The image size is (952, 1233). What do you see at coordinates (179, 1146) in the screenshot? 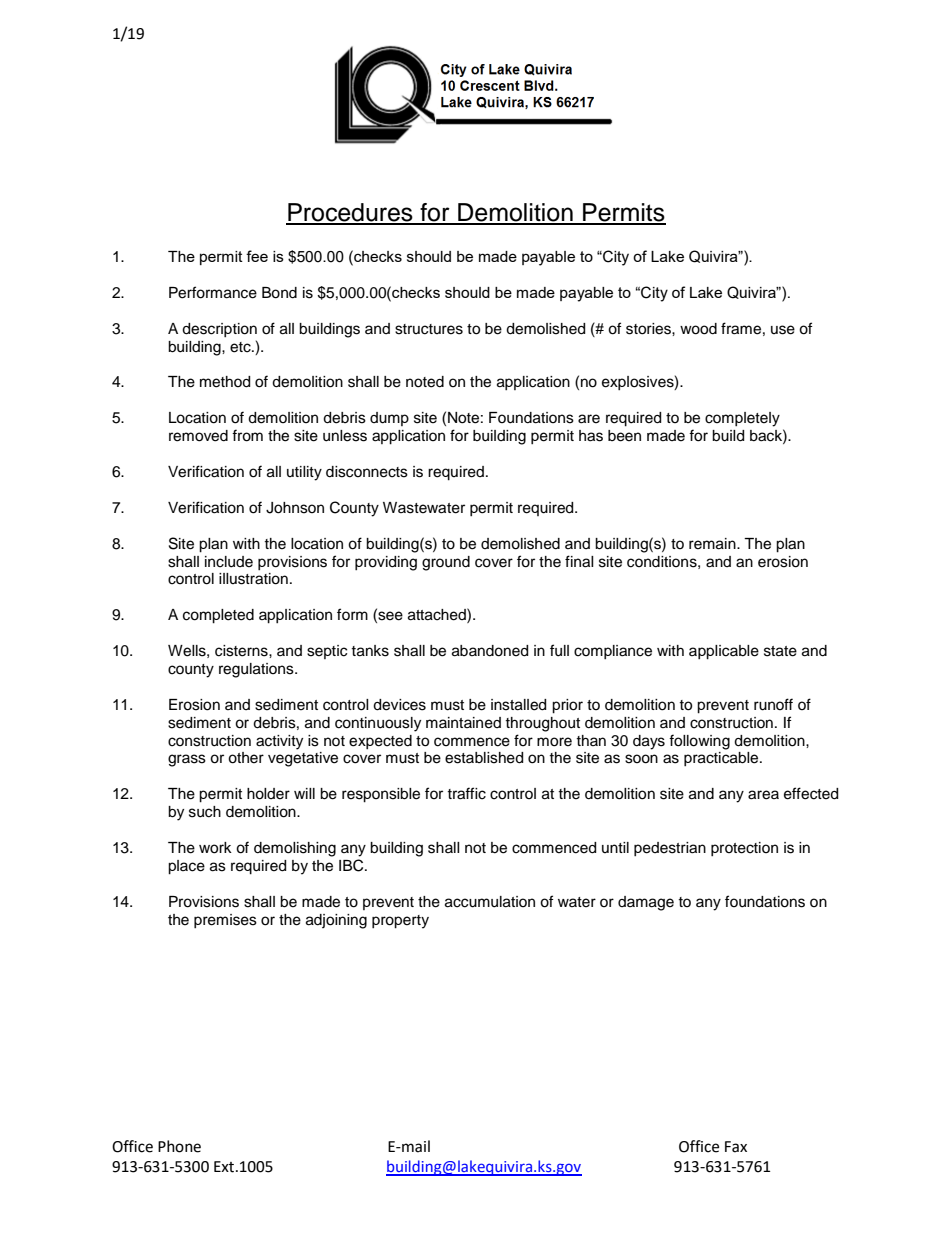
I see `Phone` at bounding box center [179, 1146].
